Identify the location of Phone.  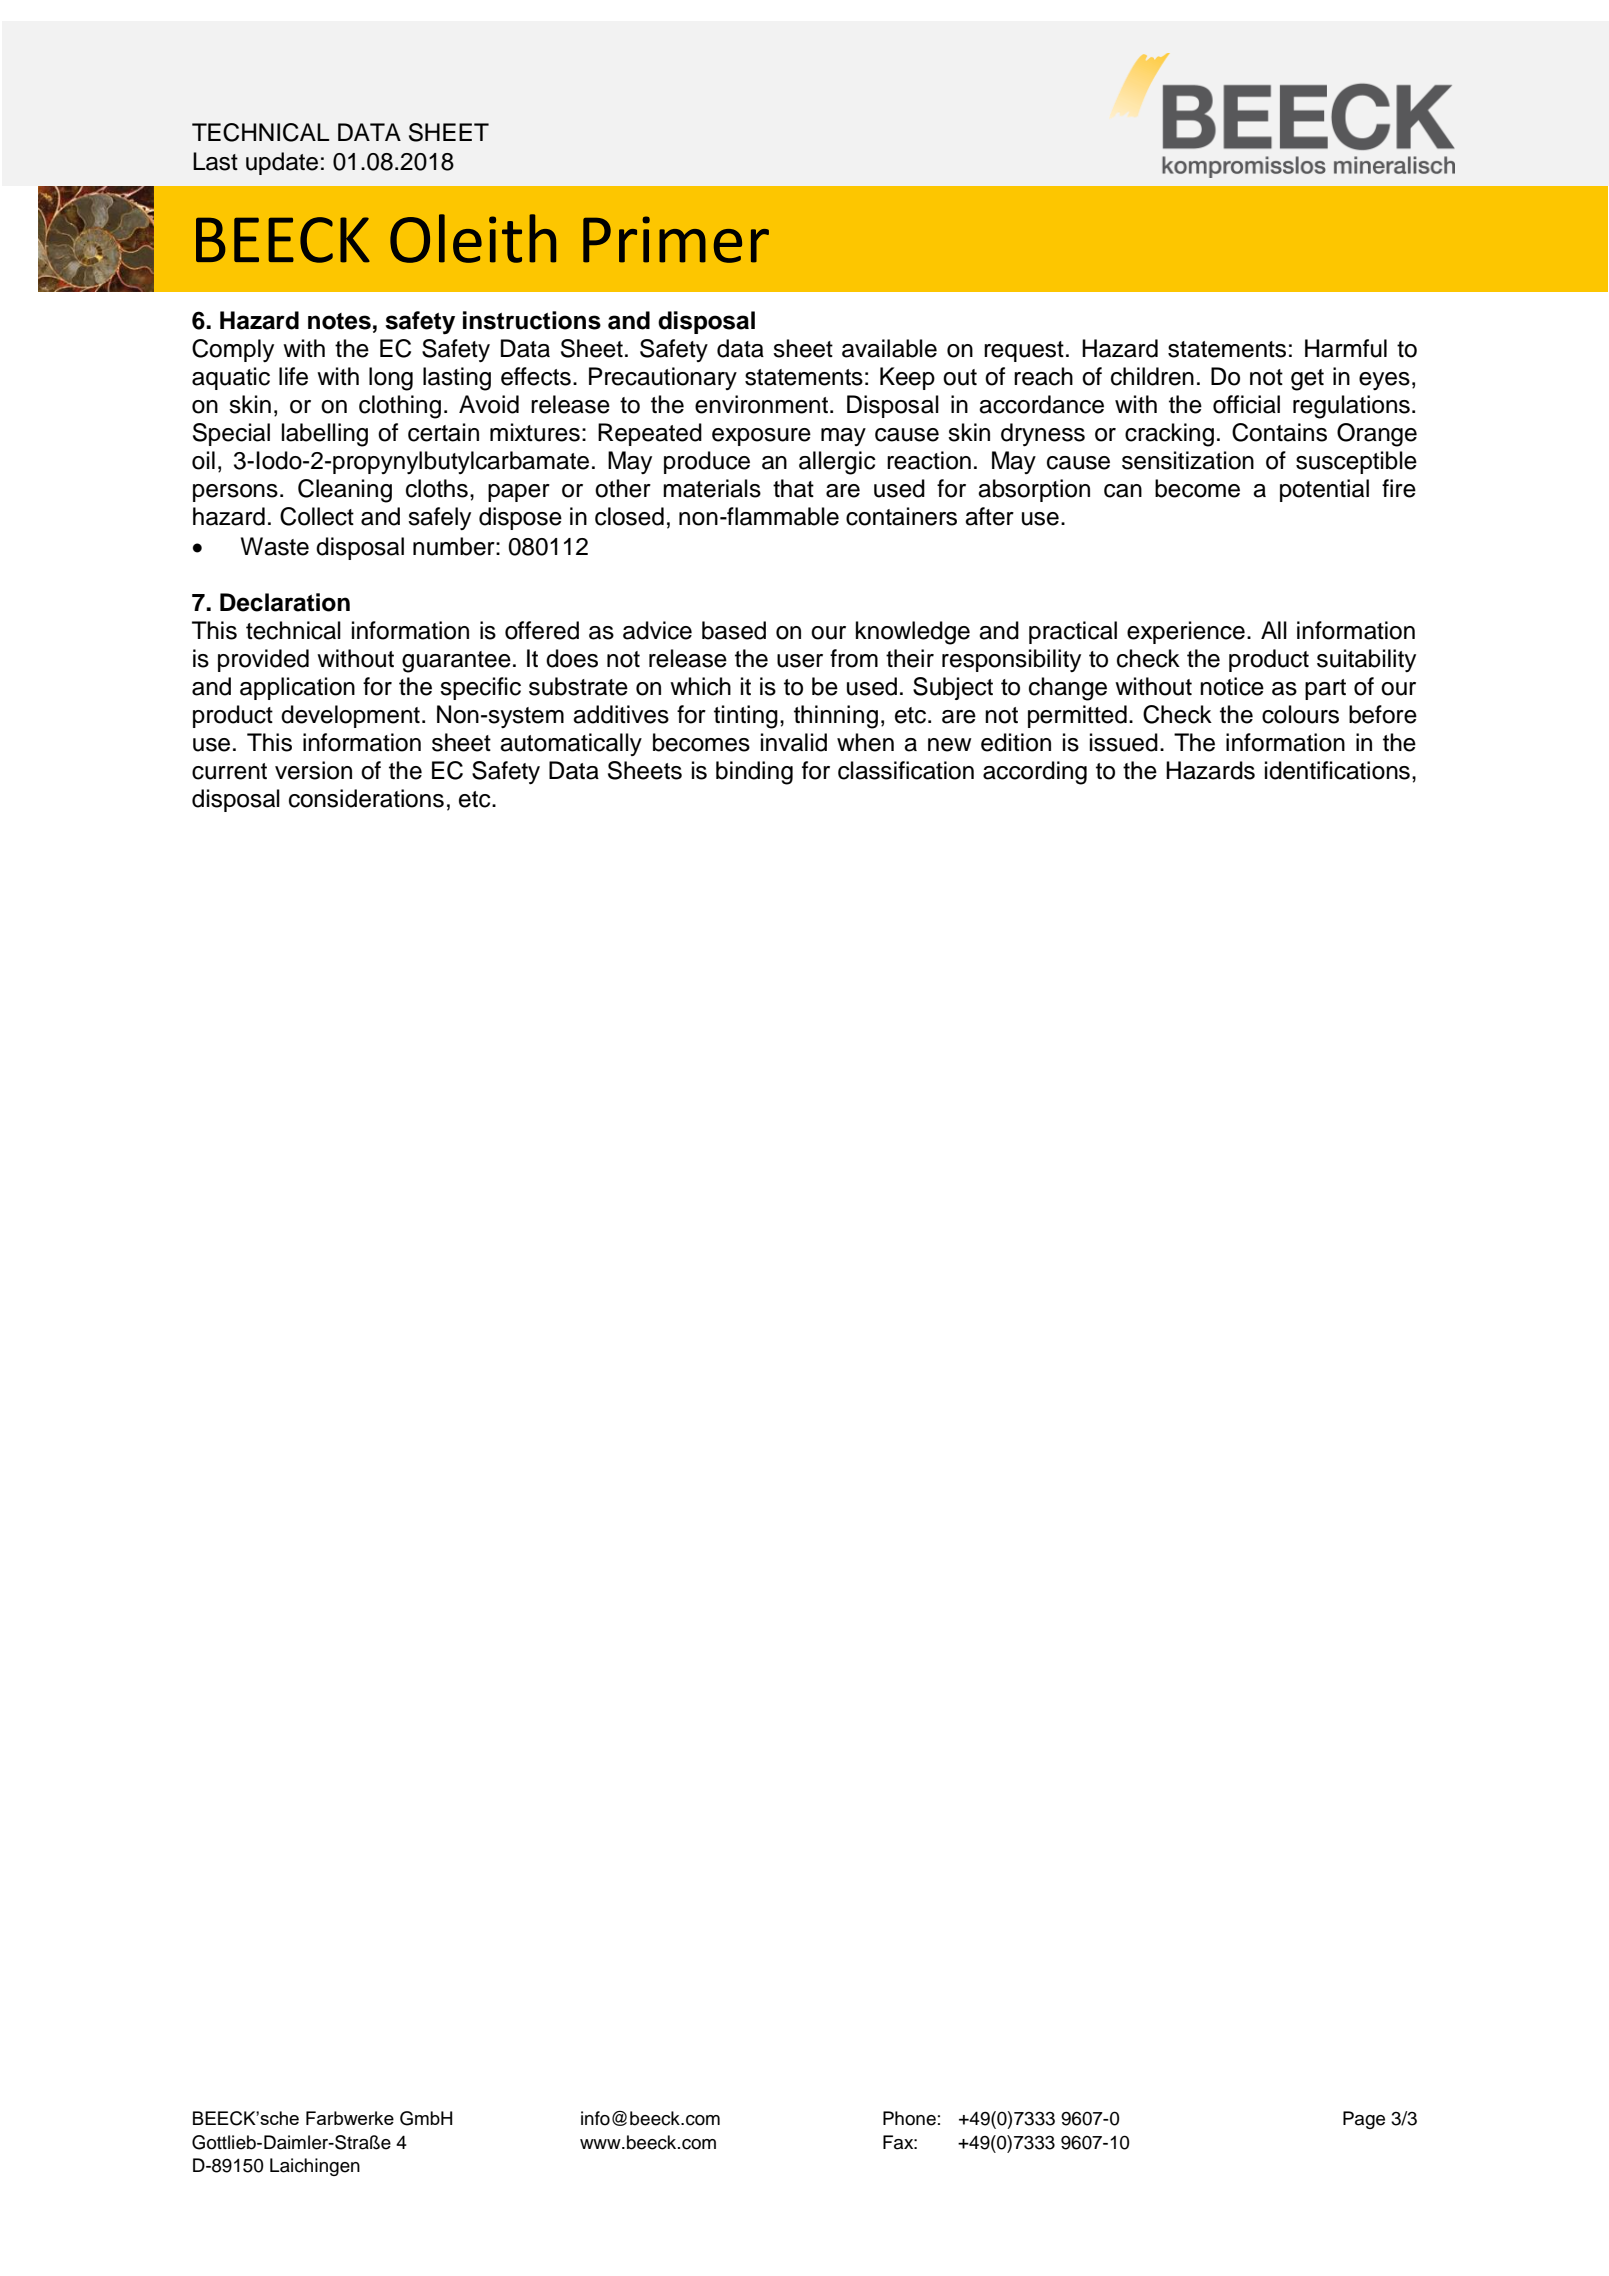
(909, 2118).
